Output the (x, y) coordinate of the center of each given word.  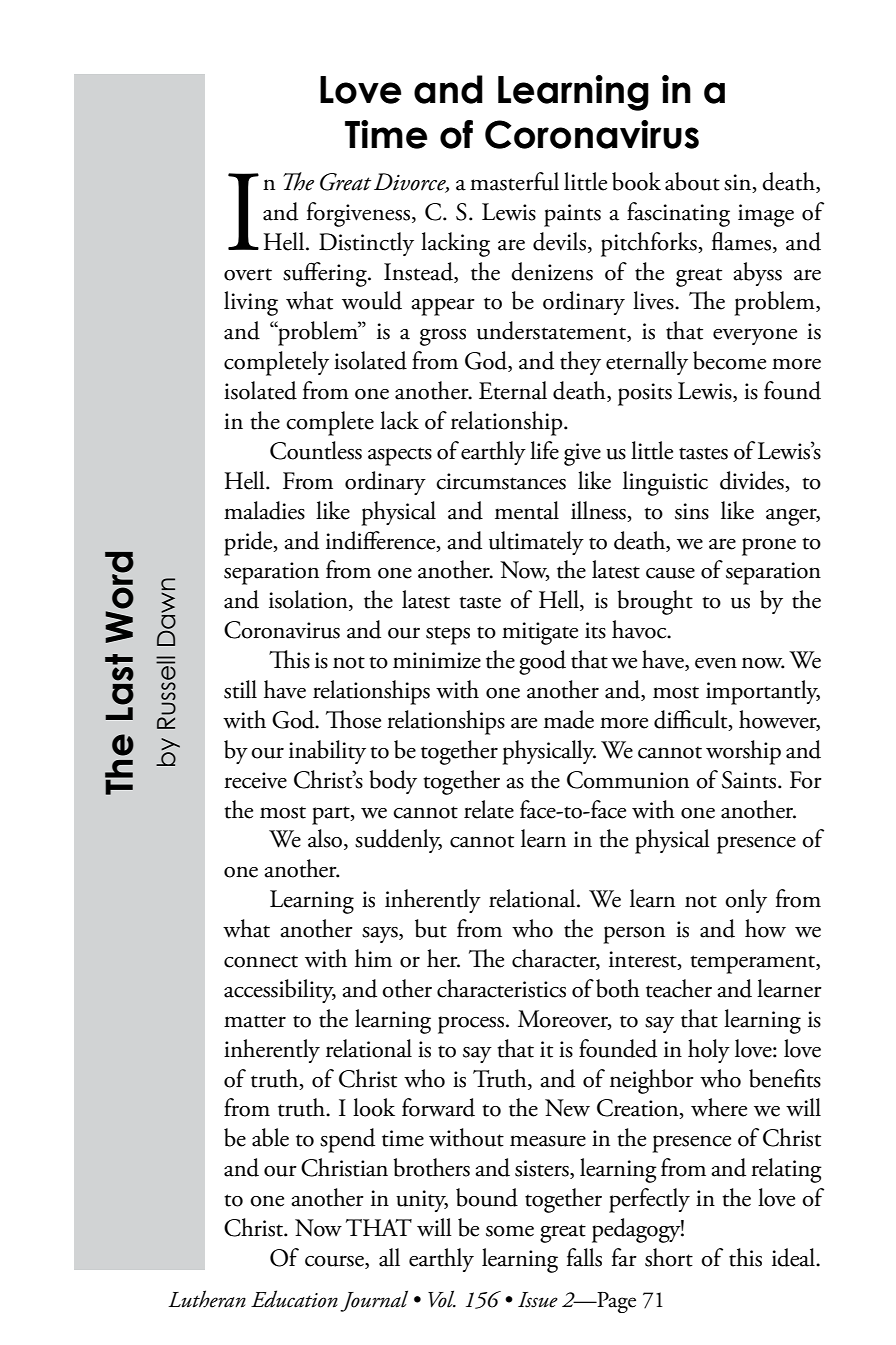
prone (769, 547)
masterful (514, 181)
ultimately (536, 543)
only (746, 901)
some (510, 1231)
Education (294, 1299)
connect (261, 961)
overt (248, 274)
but (431, 928)
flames (741, 241)
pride (249, 543)
